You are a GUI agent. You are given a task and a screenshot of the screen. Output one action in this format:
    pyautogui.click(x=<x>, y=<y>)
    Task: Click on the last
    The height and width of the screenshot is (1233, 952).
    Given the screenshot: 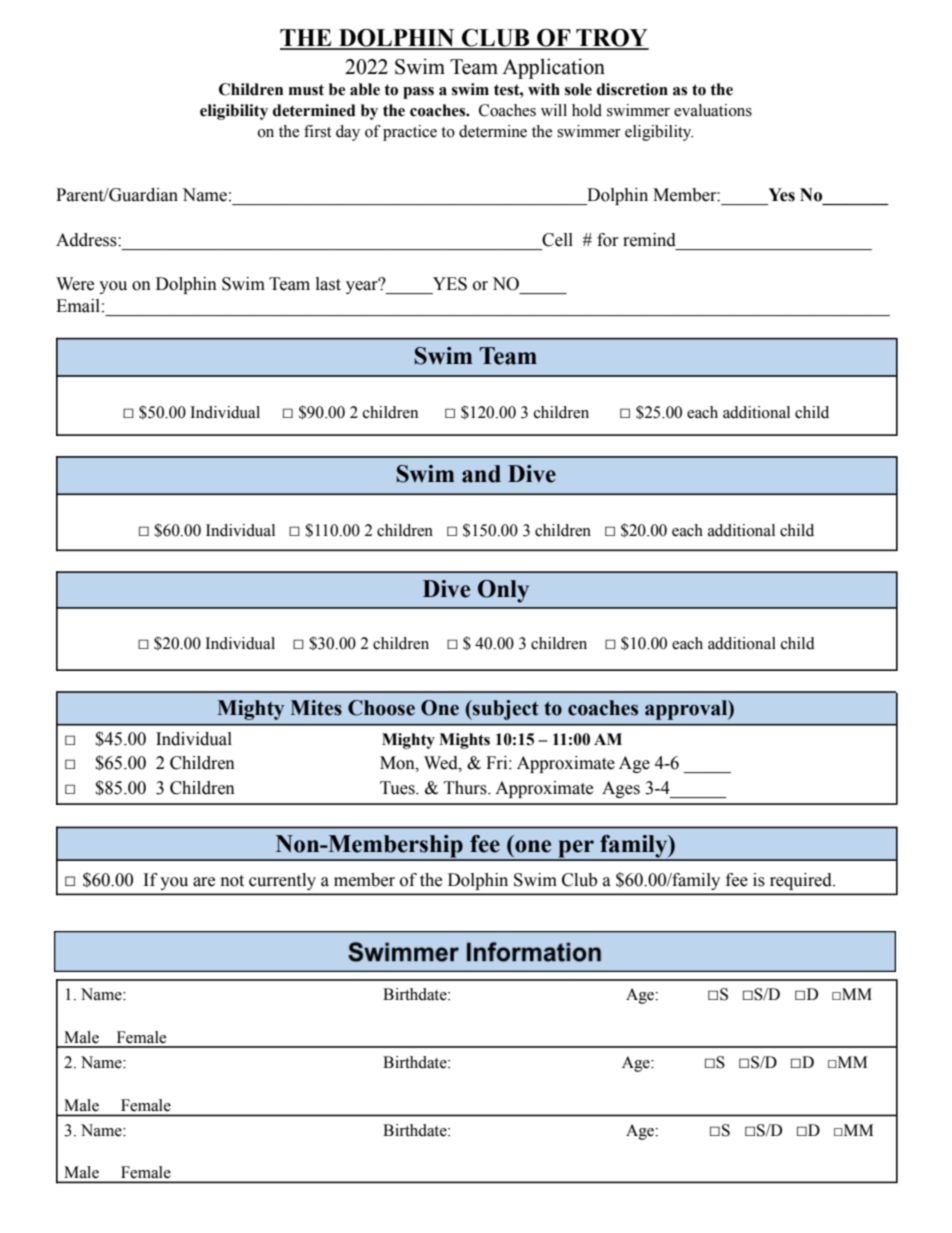 What is the action you would take?
    pyautogui.click(x=328, y=284)
